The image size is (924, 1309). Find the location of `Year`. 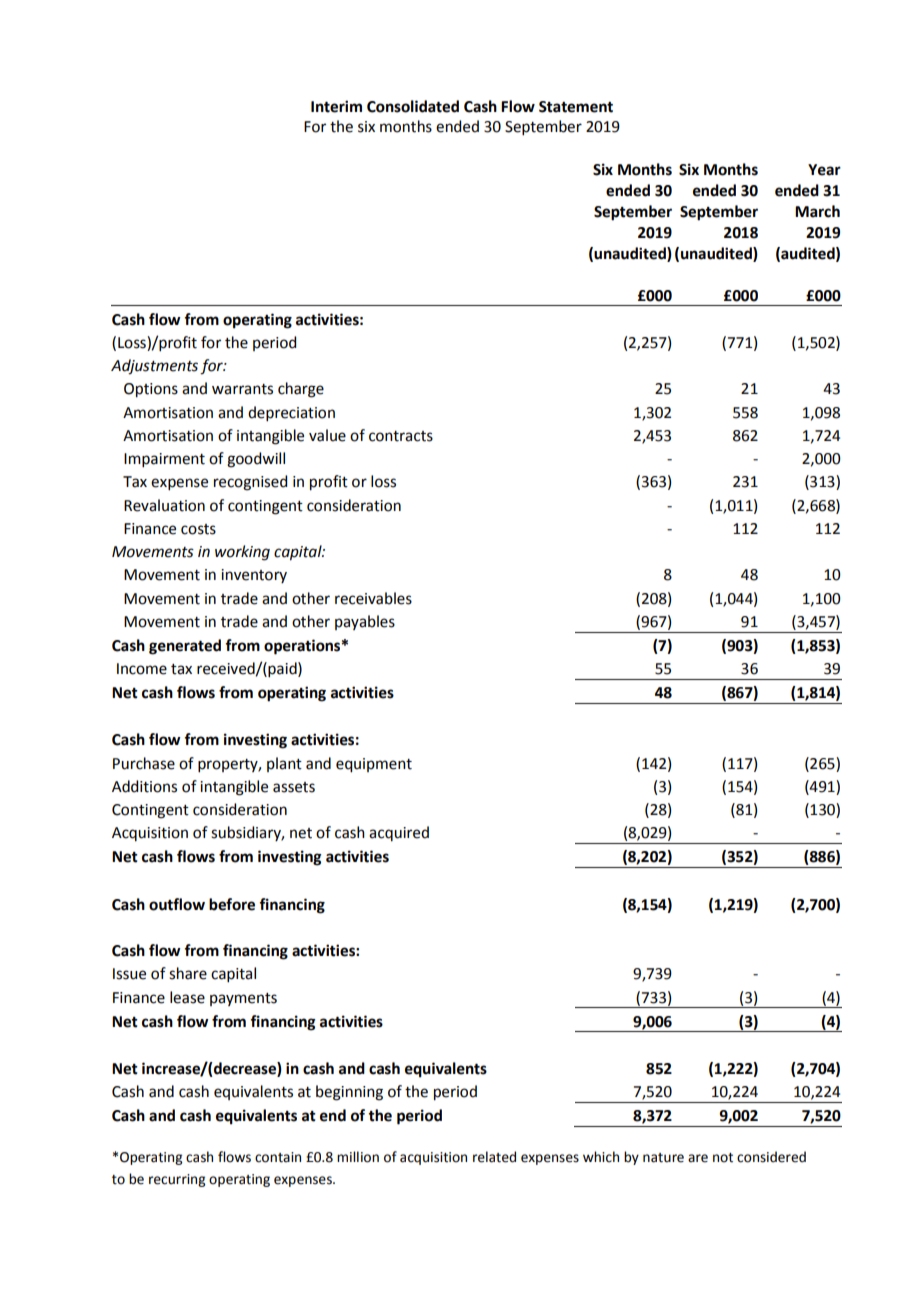

Year is located at coordinates (824, 170).
